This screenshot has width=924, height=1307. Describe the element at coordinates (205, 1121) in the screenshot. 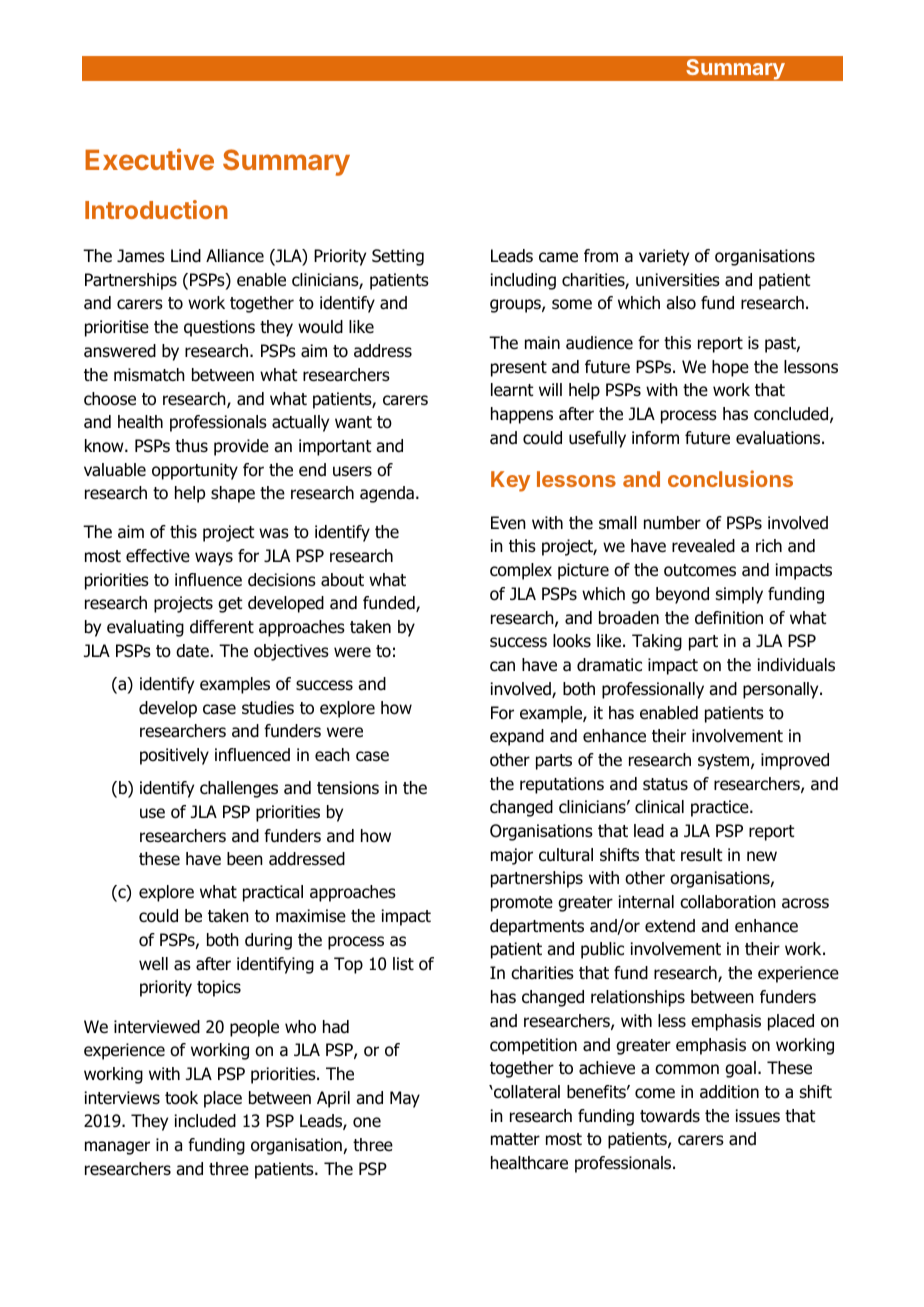

I see `included` at that location.
